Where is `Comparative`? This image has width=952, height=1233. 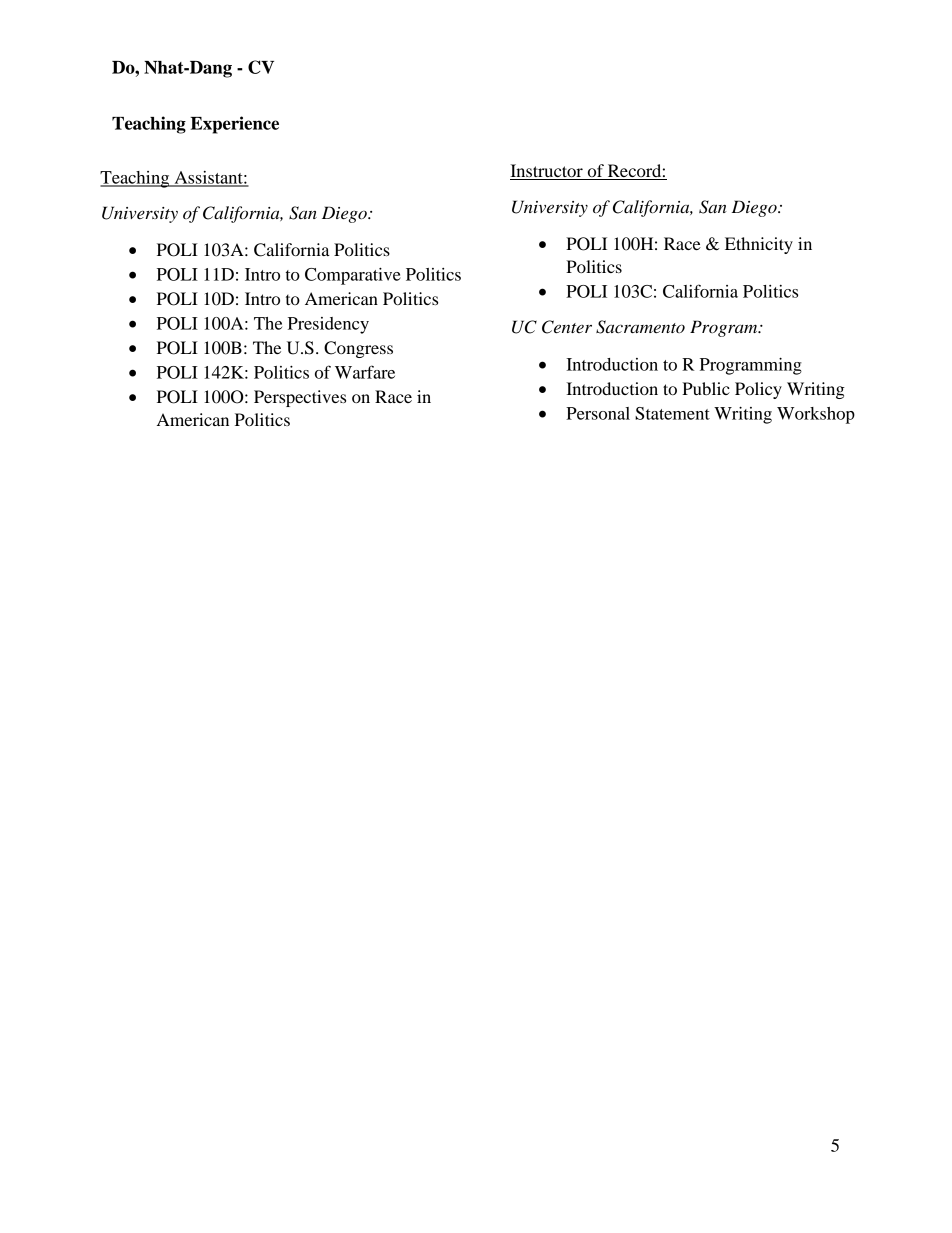
Comparative is located at coordinates (353, 276).
